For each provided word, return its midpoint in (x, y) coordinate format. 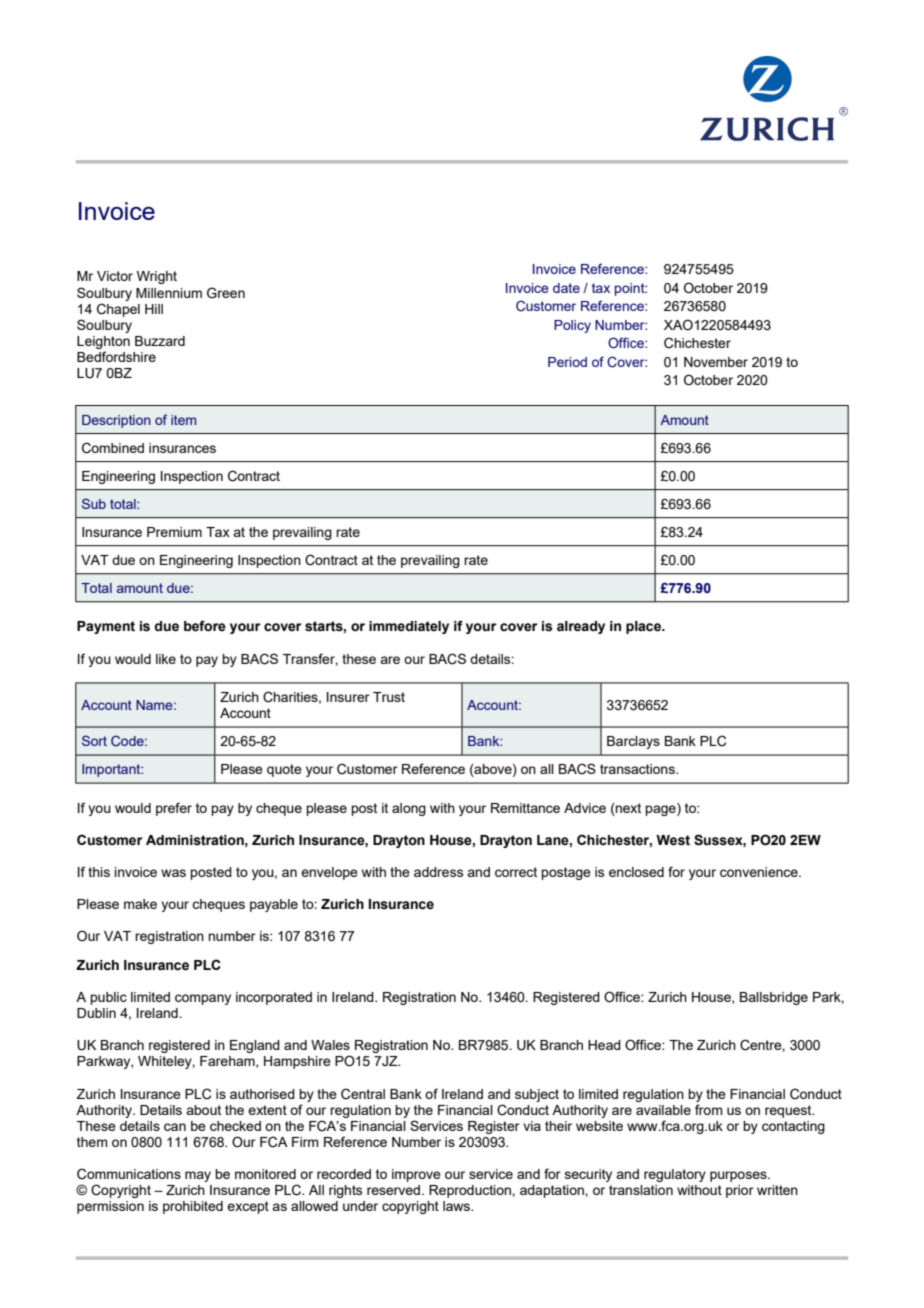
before (205, 626)
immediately (409, 627)
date (566, 288)
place (644, 627)
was (173, 873)
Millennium (169, 293)
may (198, 1176)
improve (416, 1175)
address (438, 872)
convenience (760, 872)
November (716, 362)
